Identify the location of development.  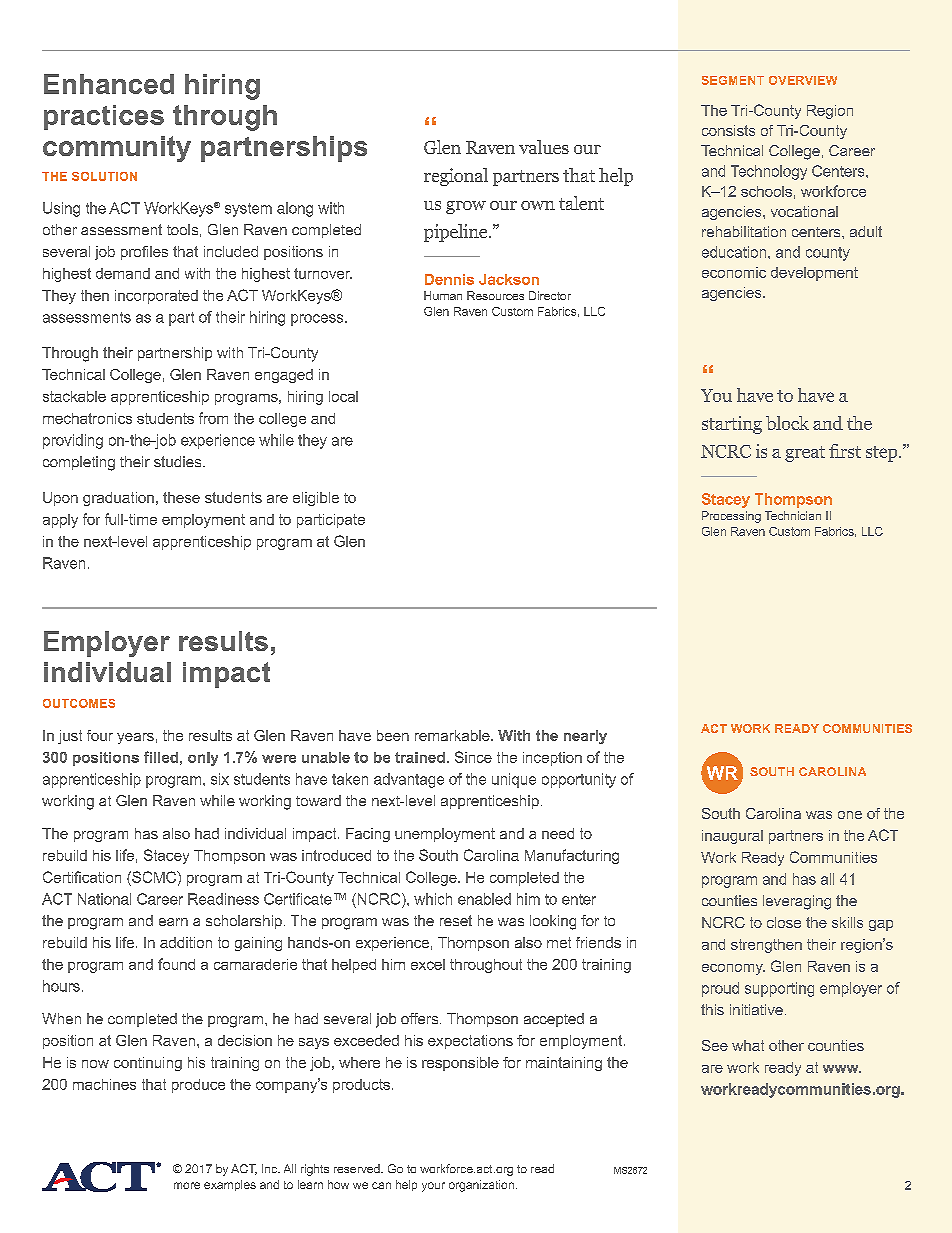
(814, 274).
